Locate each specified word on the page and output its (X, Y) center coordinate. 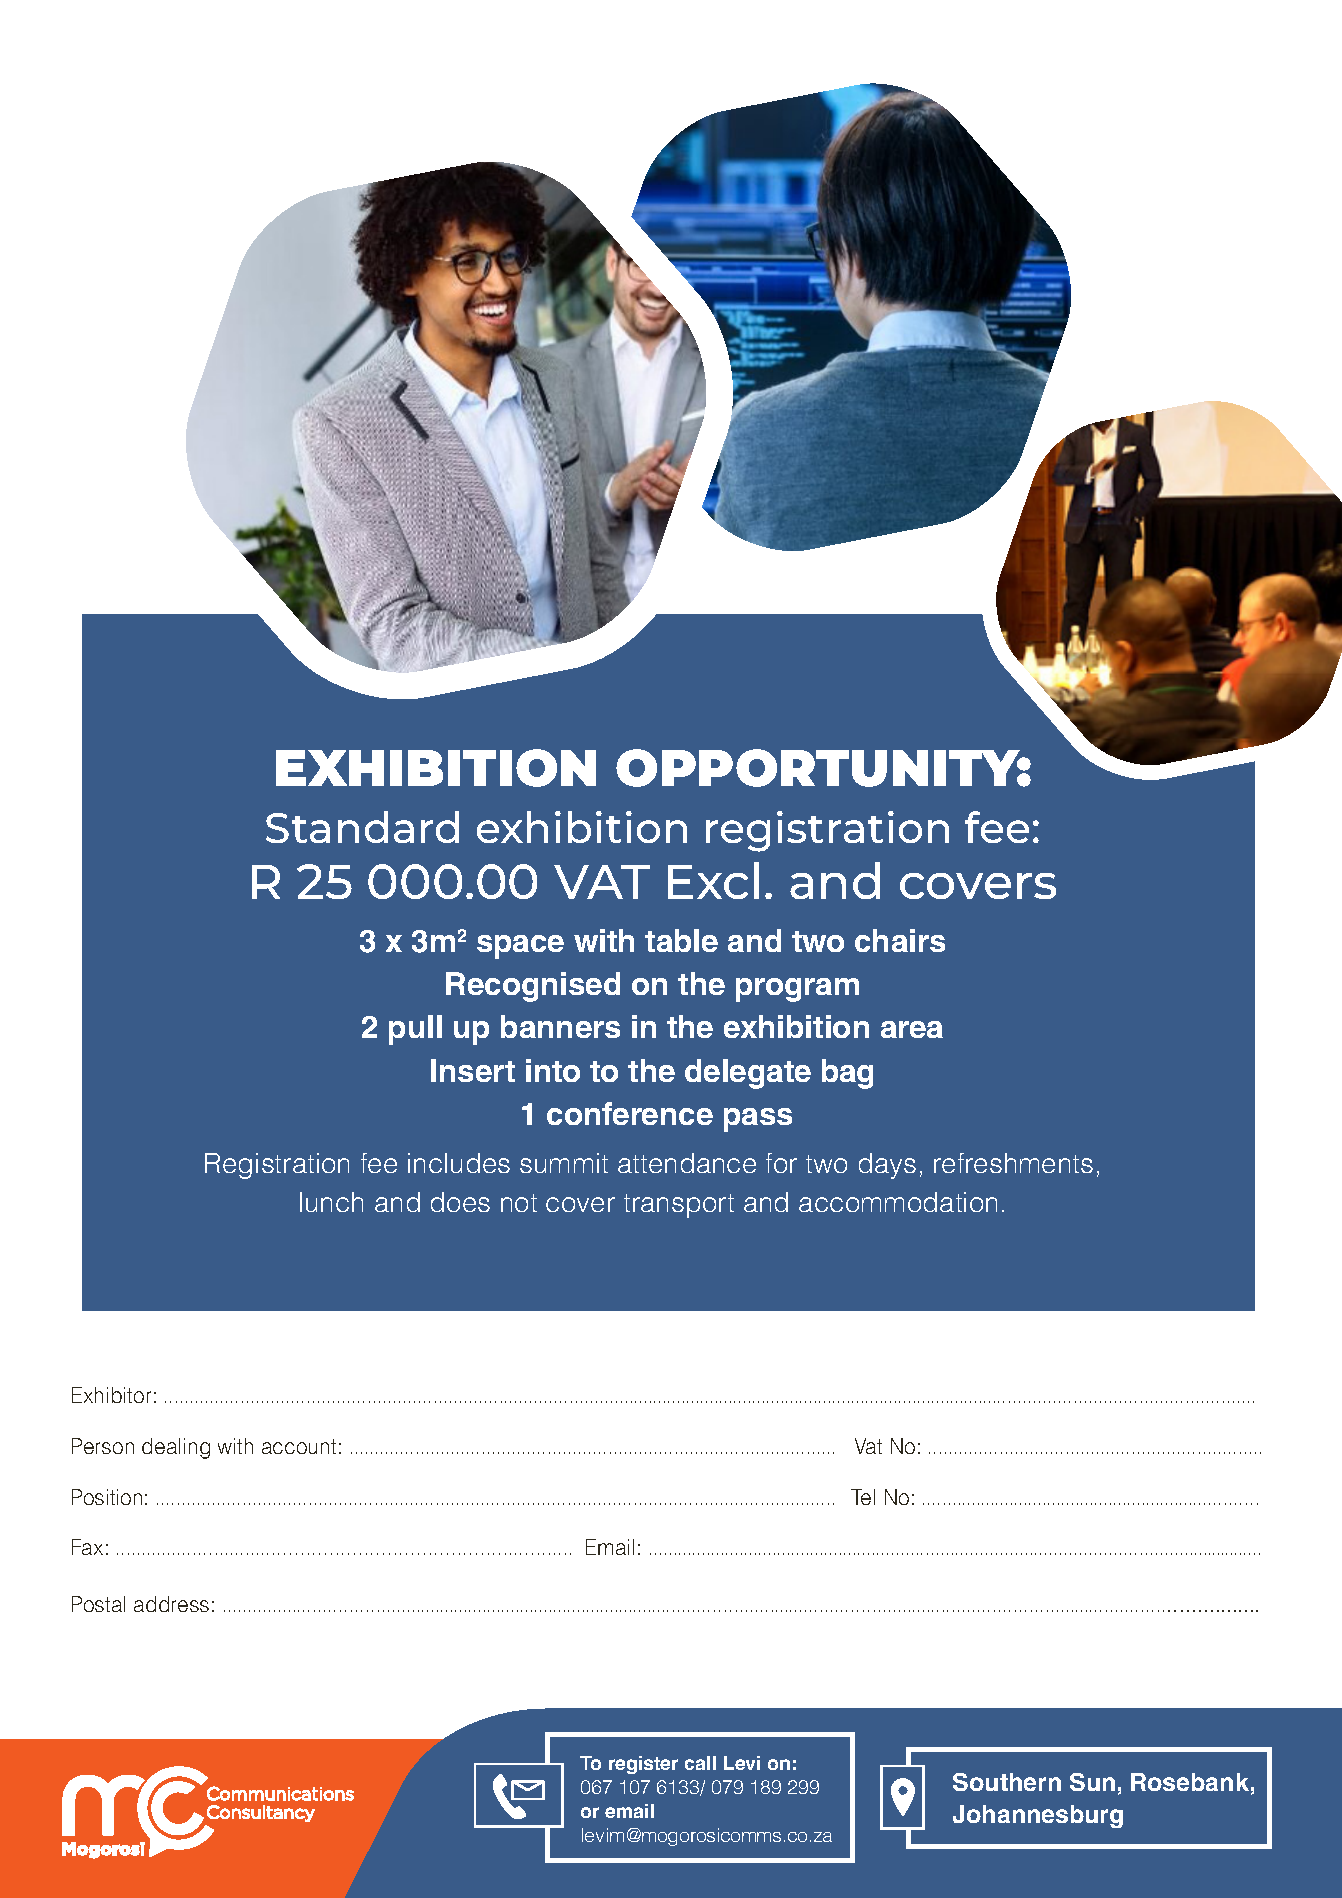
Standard (362, 827)
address (171, 1604)
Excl (713, 880)
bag (847, 1074)
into (553, 1070)
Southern (1007, 1782)
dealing (176, 1448)
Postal (98, 1604)
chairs (900, 940)
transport (679, 1206)
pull (415, 1030)
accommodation (898, 1202)
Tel (863, 1497)
